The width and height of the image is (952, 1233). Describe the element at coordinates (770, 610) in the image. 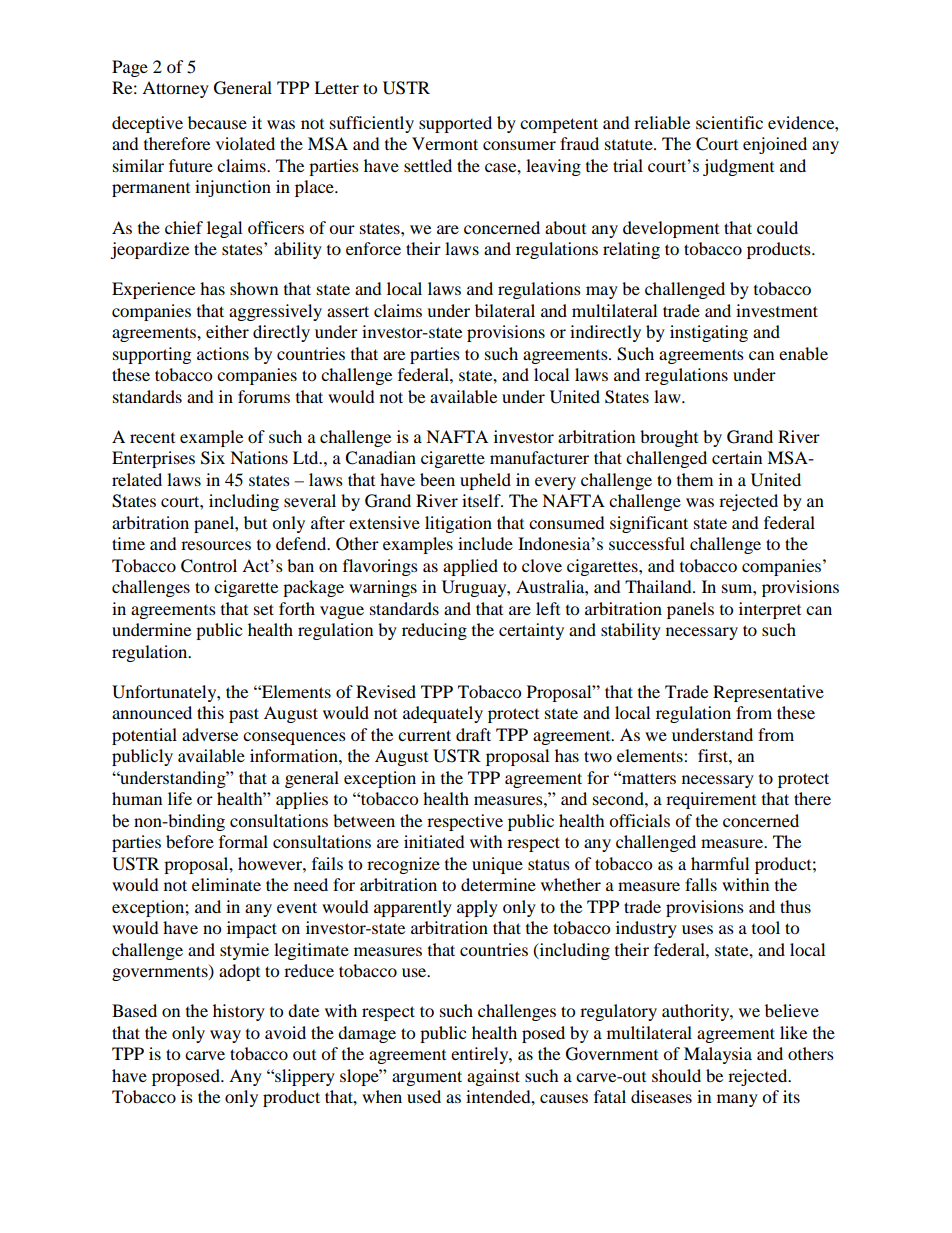

I see `interpret` at that location.
